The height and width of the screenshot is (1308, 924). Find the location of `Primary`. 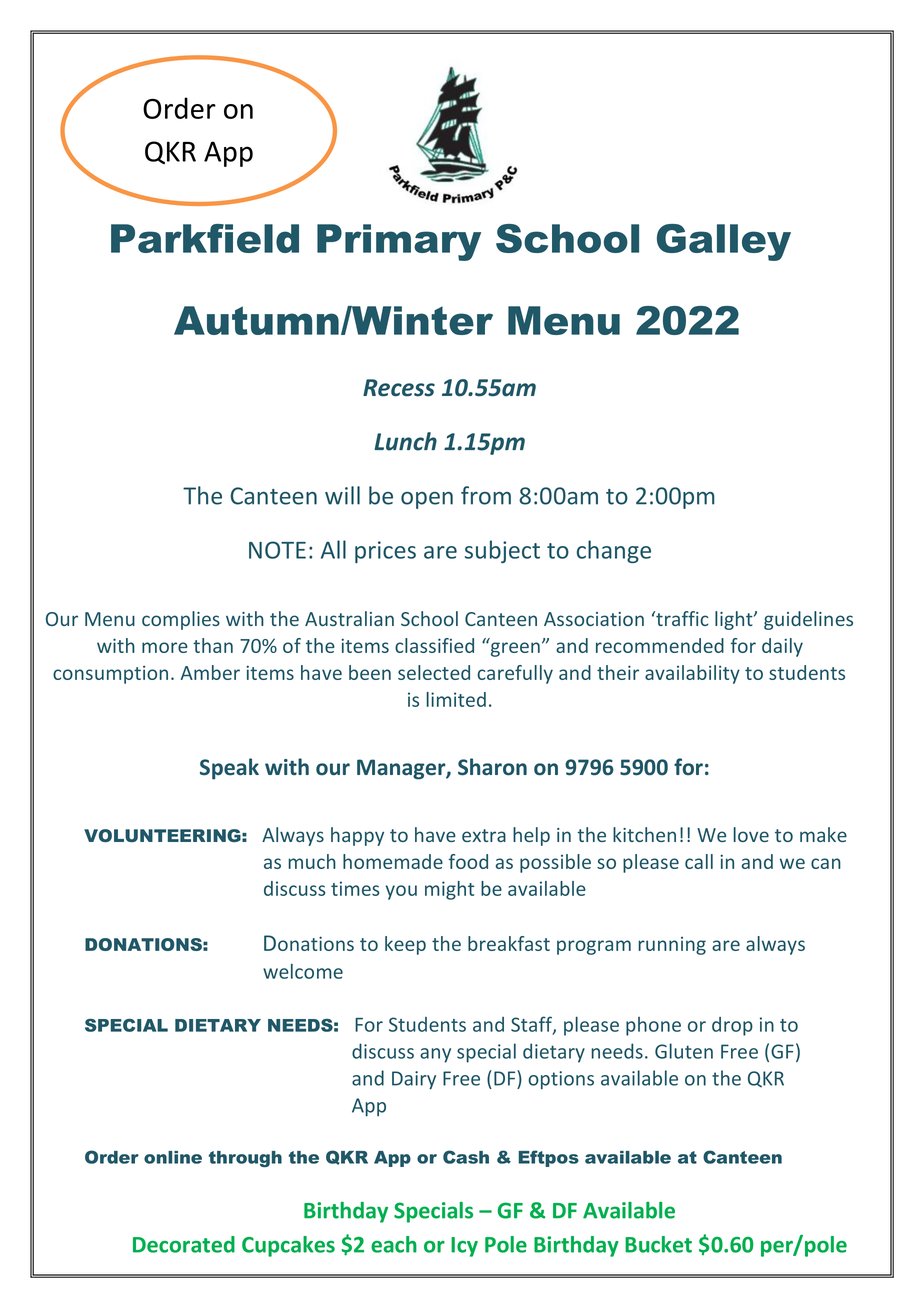

Primary is located at coordinates (399, 242).
